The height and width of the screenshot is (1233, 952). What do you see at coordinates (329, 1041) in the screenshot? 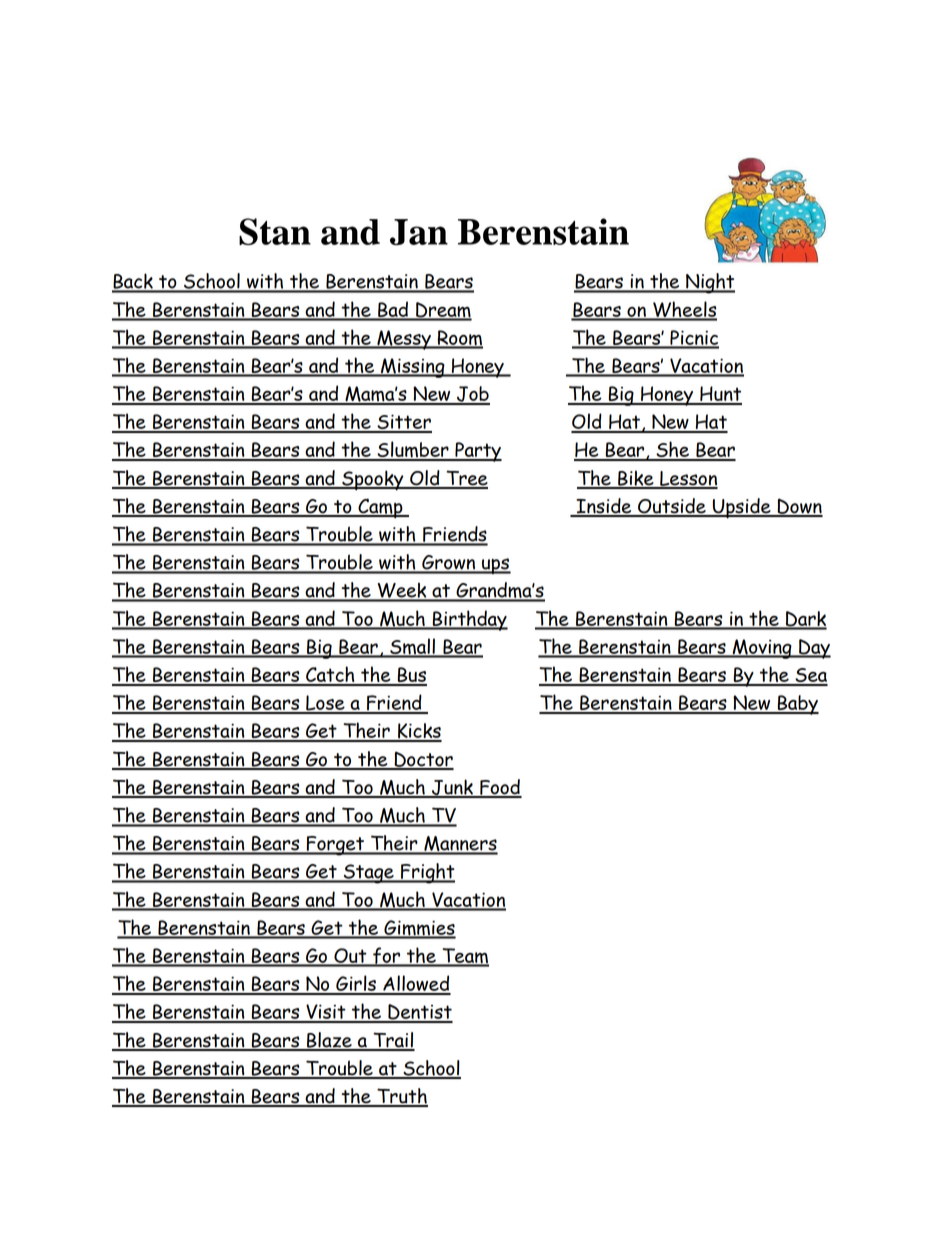
I see `Blaze` at bounding box center [329, 1041].
